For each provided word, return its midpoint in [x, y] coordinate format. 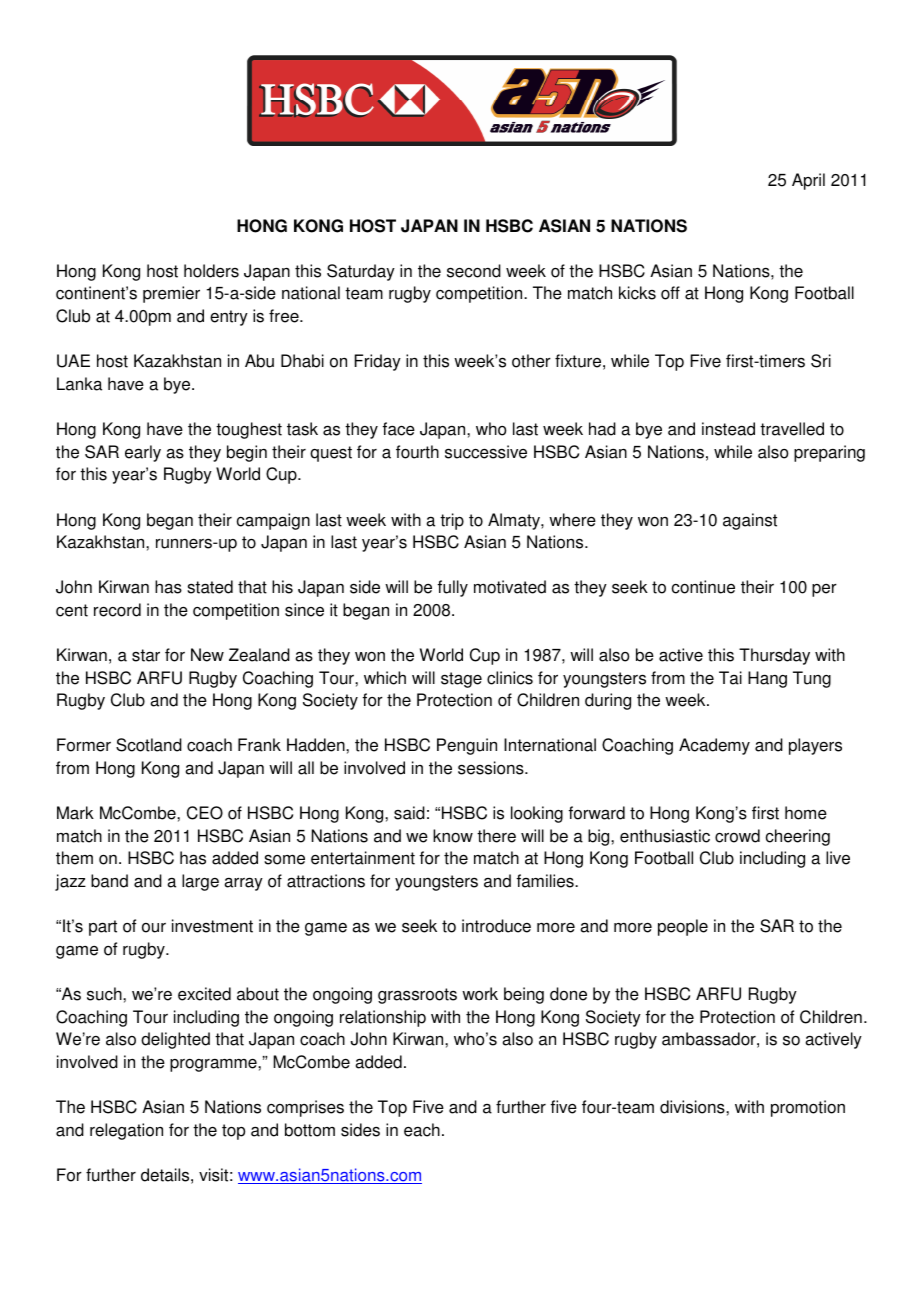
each [422, 1130]
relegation [126, 1131]
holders [211, 271]
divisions [693, 1107]
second [474, 271]
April [808, 181]
